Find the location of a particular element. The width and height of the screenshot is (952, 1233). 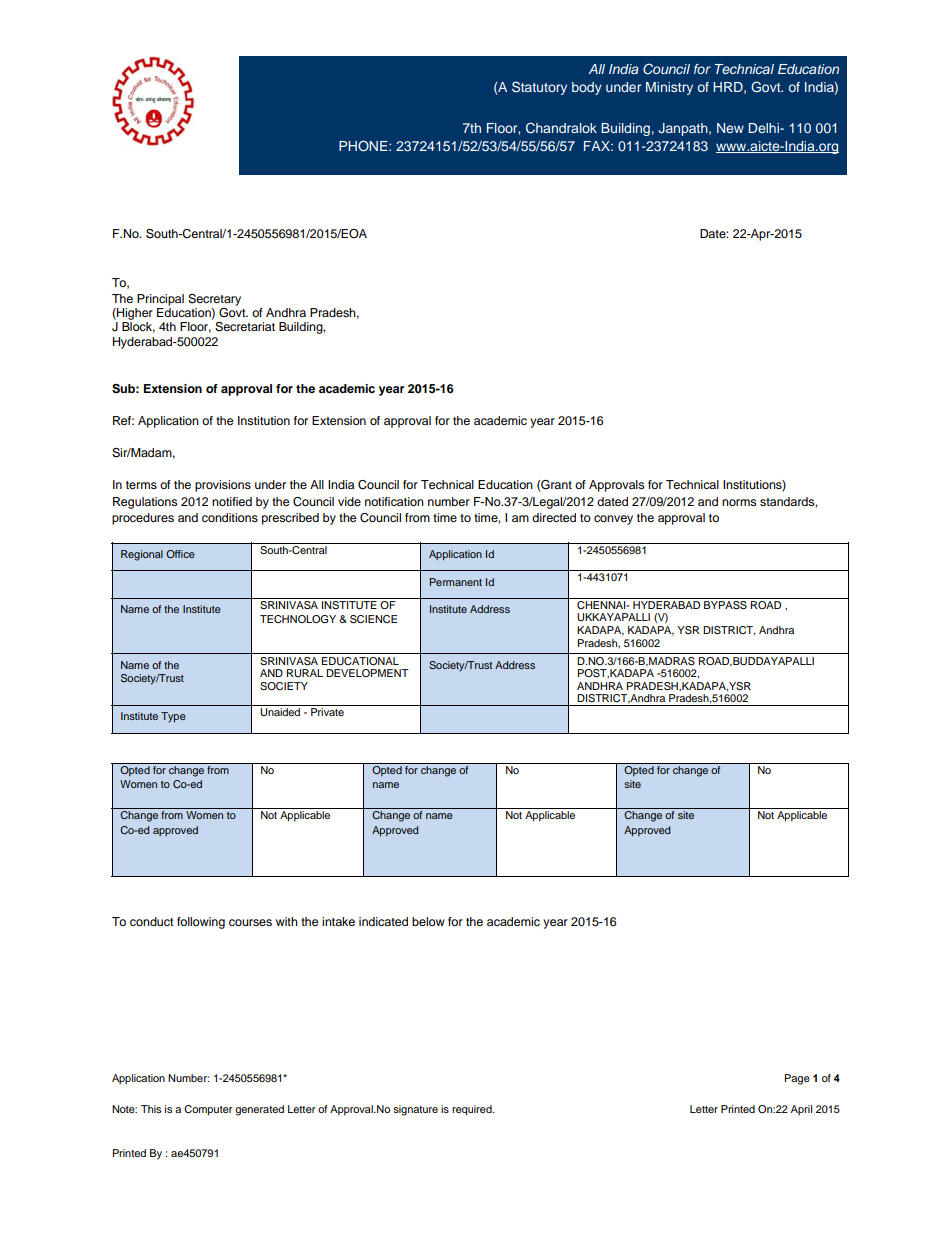

required is located at coordinates (473, 1110).
